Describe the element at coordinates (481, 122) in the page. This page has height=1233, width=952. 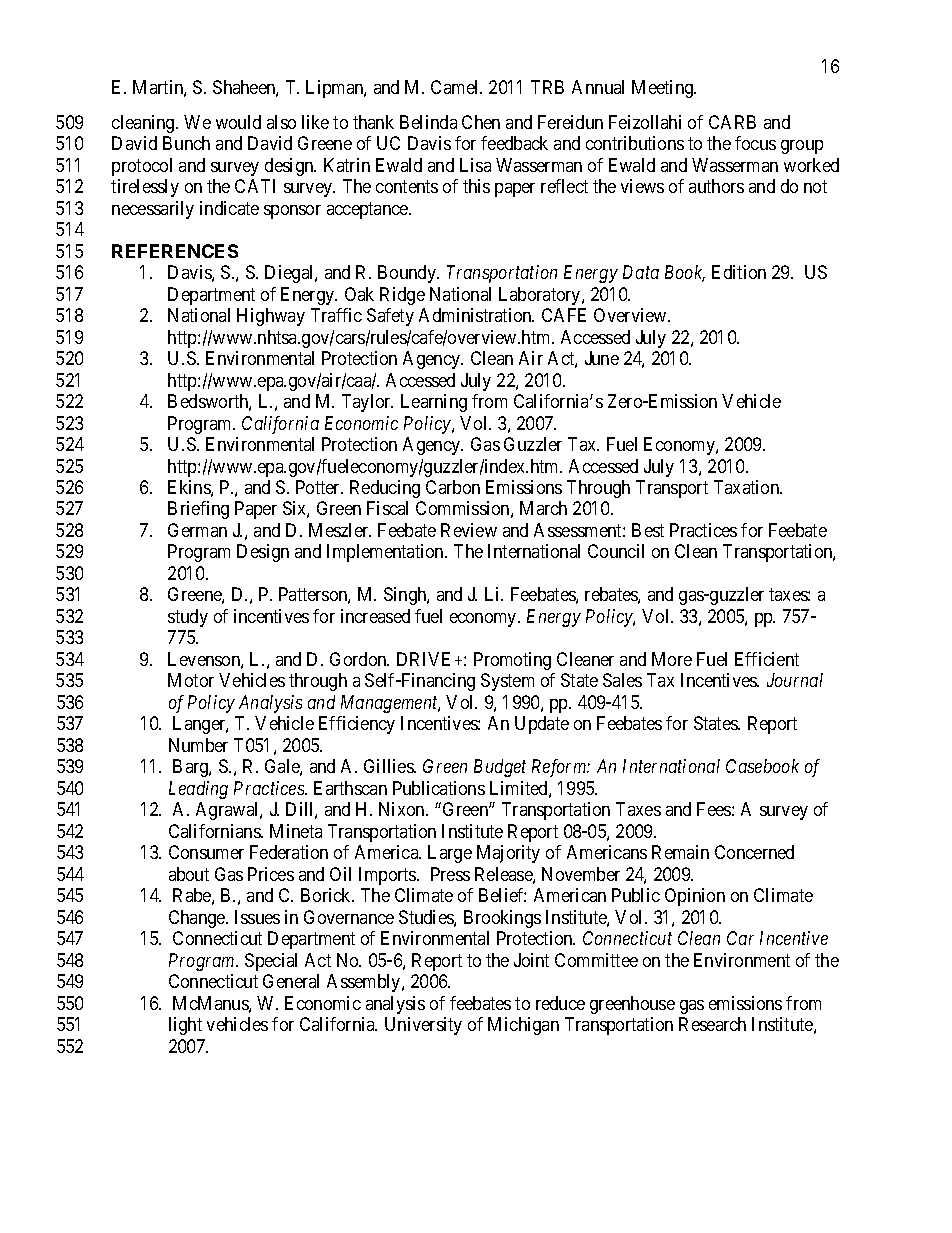
I see `Chen` at that location.
